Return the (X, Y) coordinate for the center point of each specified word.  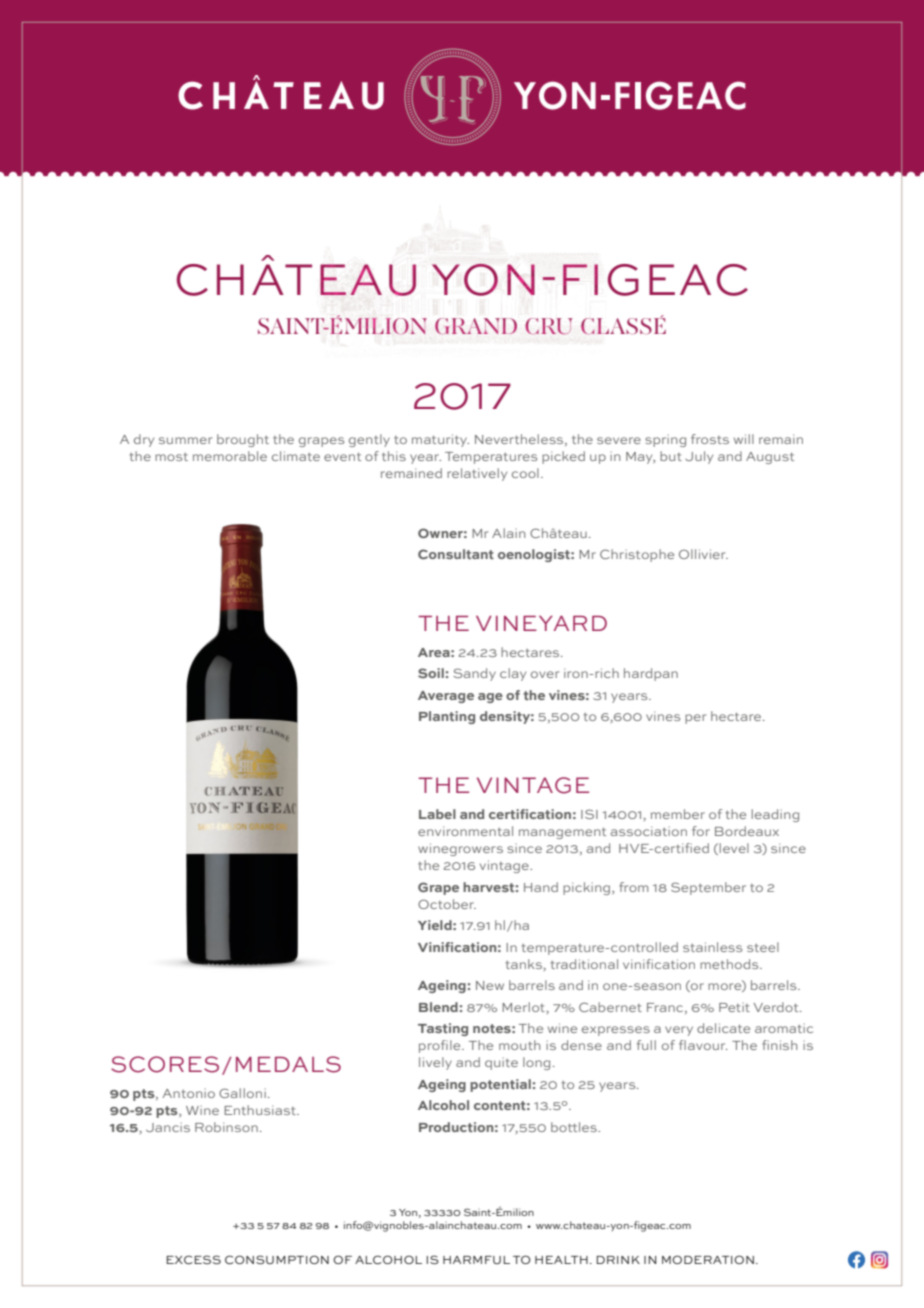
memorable (230, 456)
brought (243, 440)
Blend (439, 1007)
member (678, 814)
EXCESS (193, 1260)
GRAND (476, 326)
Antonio (188, 1093)
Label (437, 814)
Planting (447, 717)
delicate (723, 1028)
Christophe (637, 555)
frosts (710, 439)
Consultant (456, 554)
